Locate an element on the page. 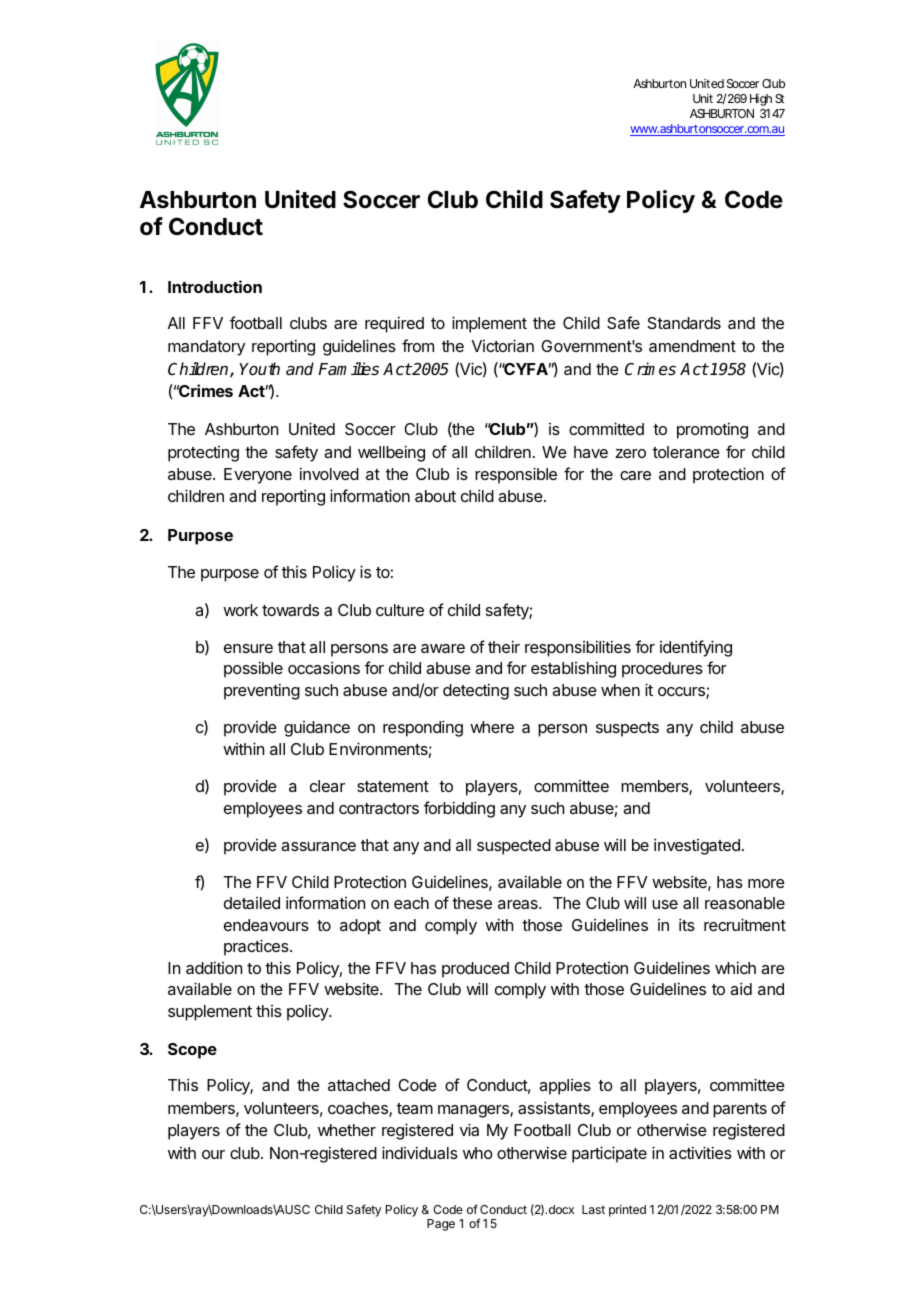  Youth is located at coordinates (259, 369).
